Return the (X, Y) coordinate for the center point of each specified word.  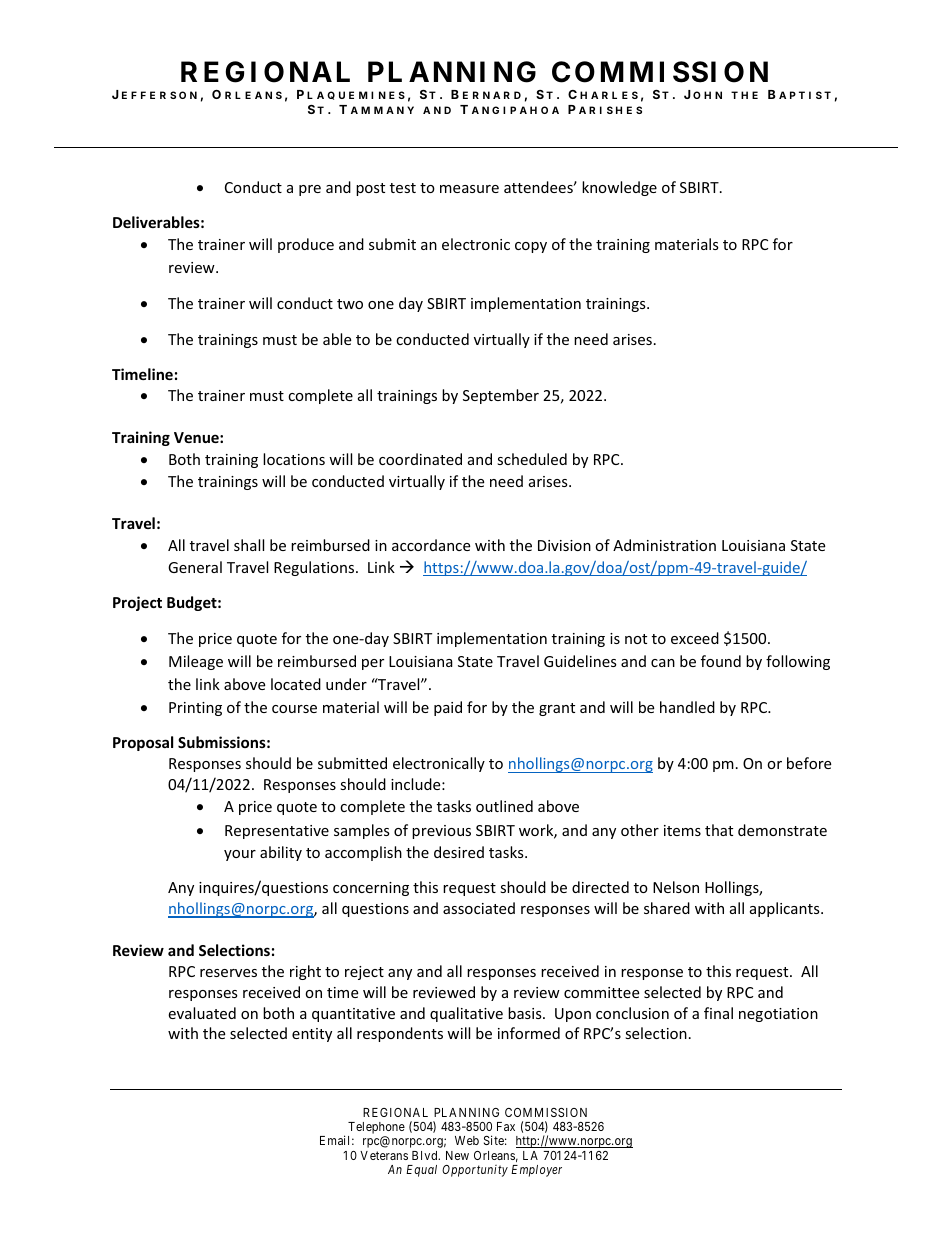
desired (459, 852)
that (719, 830)
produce (306, 245)
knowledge (619, 188)
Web (467, 1140)
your (240, 855)
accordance (431, 545)
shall (249, 545)
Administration (664, 545)
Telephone (376, 1129)
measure (469, 189)
